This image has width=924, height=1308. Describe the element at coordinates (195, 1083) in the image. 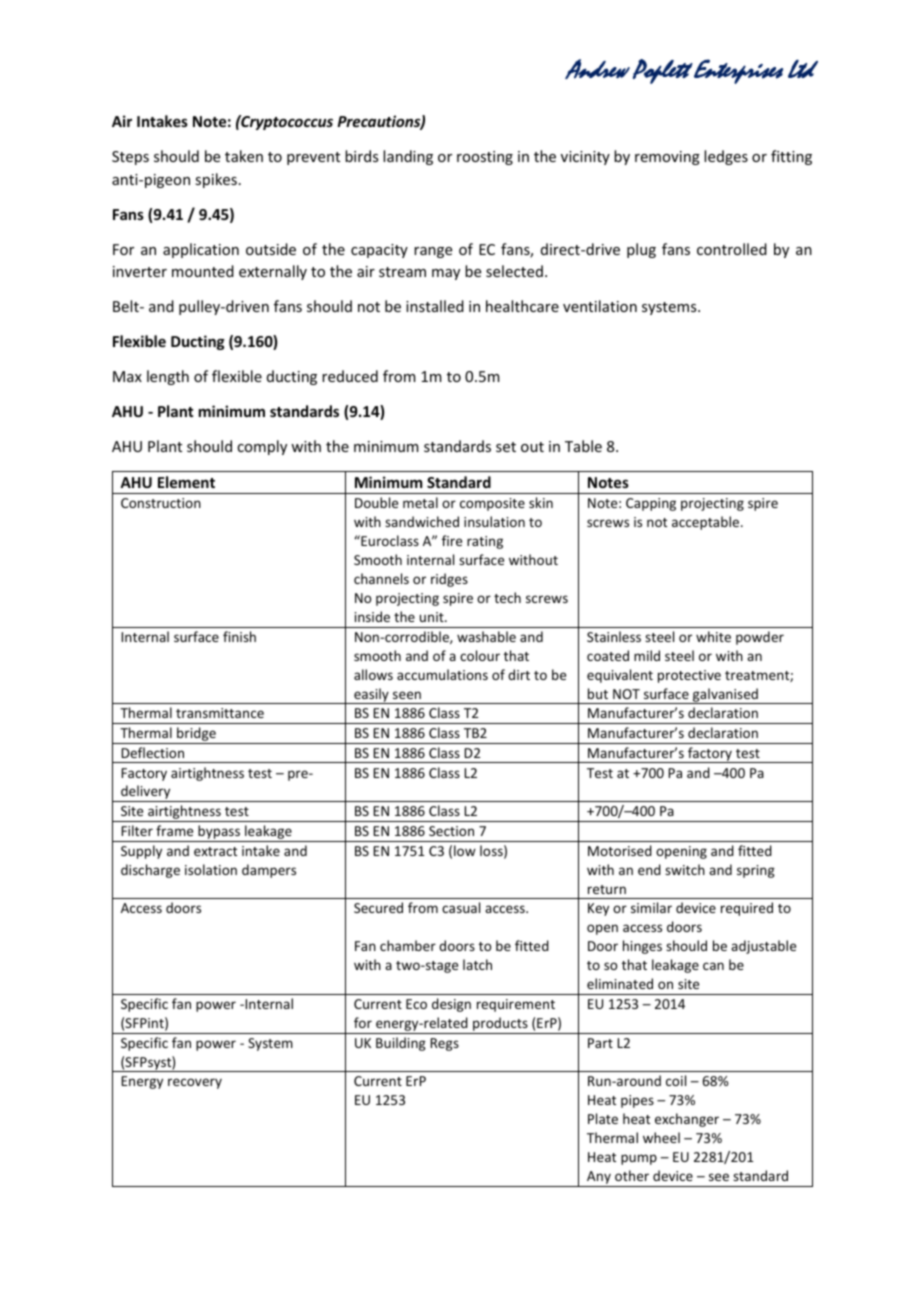

I see `recovery` at that location.
